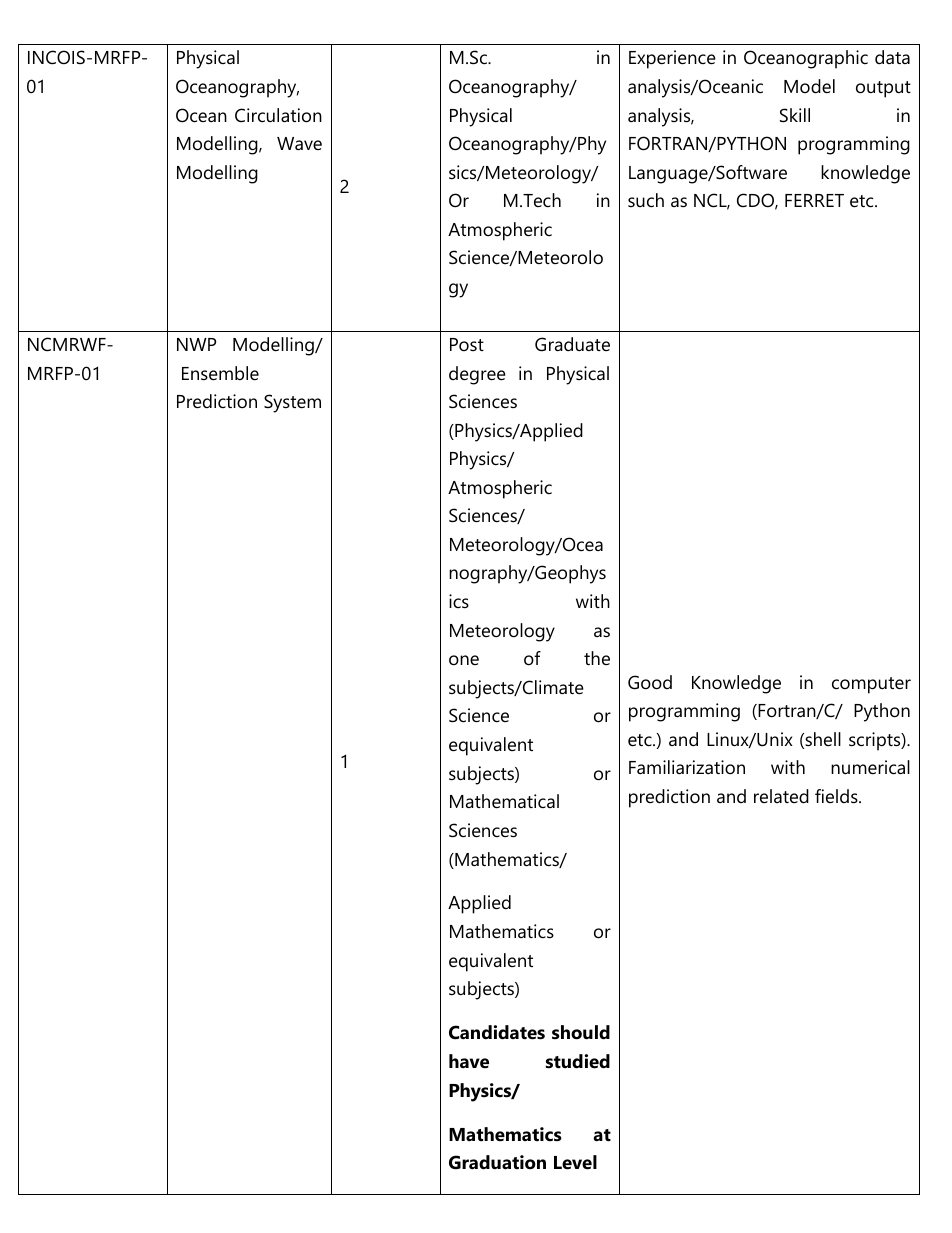  I want to click on such, so click(646, 200).
